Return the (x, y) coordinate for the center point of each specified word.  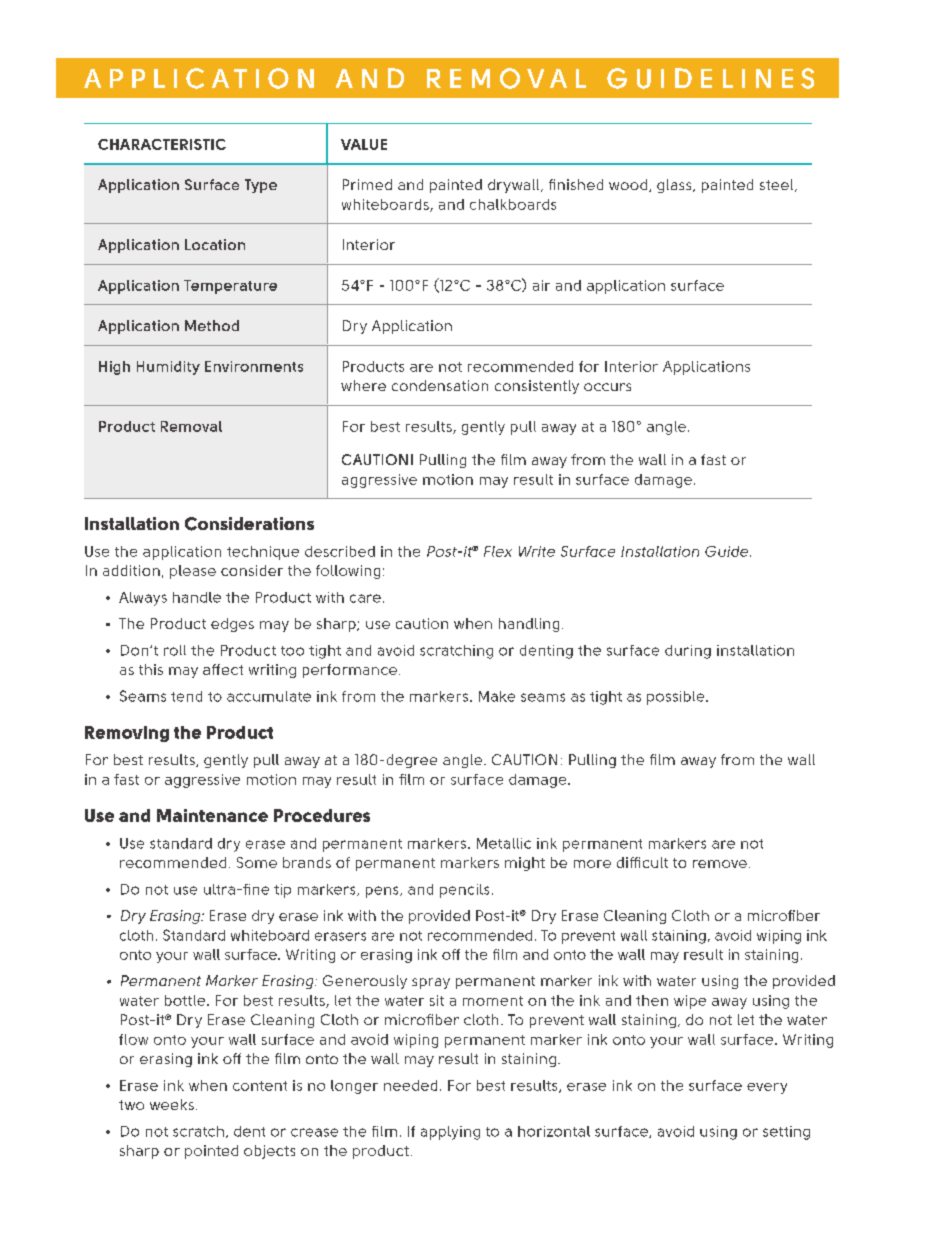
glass (675, 186)
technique (263, 553)
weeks (172, 1104)
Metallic (504, 843)
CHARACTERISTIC (162, 144)
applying (450, 1133)
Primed (367, 184)
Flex (498, 551)
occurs (607, 387)
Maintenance (212, 815)
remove (720, 864)
